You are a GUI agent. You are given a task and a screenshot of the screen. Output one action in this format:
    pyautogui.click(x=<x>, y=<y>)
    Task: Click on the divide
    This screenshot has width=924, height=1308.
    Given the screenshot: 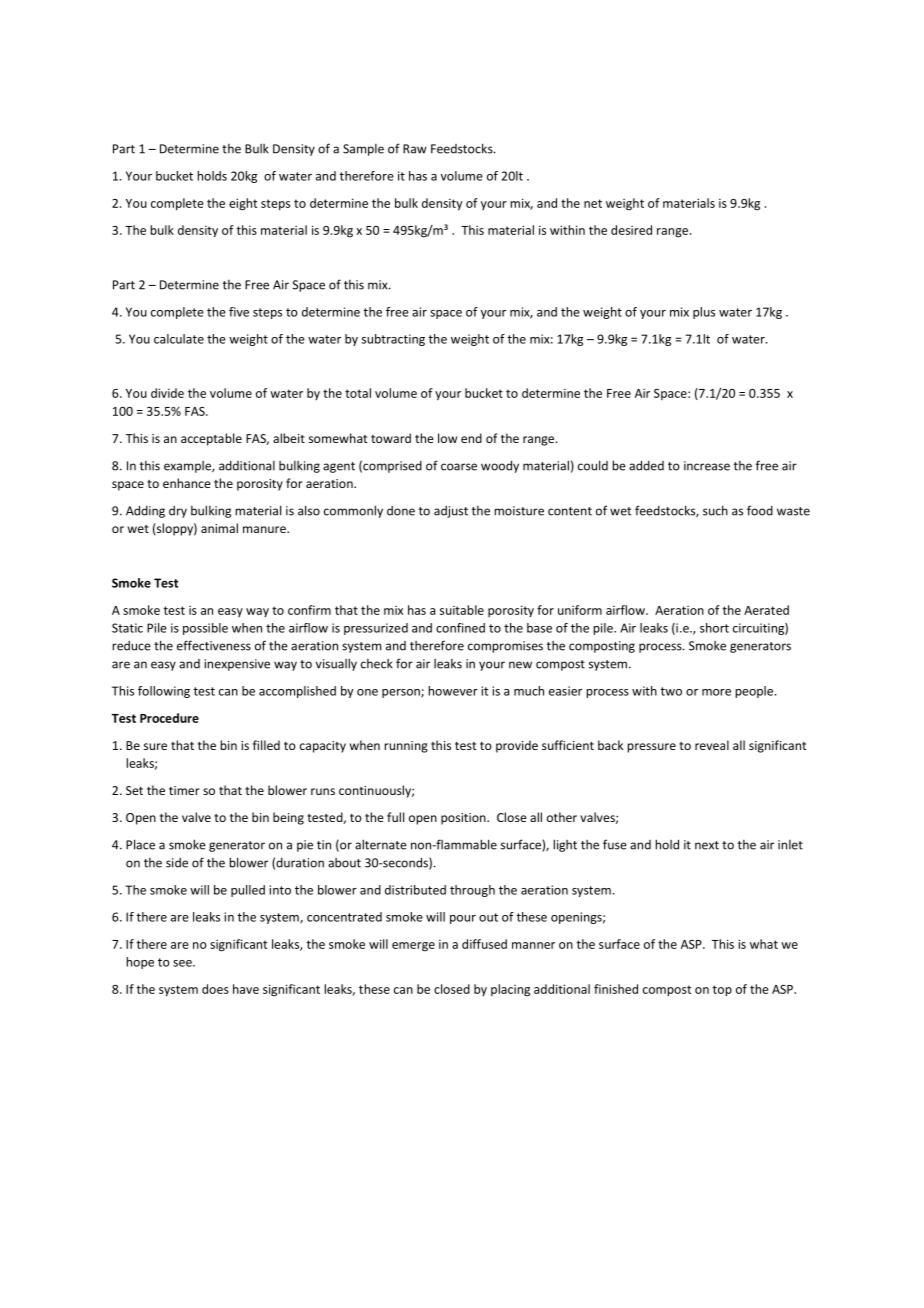 What is the action you would take?
    pyautogui.click(x=167, y=393)
